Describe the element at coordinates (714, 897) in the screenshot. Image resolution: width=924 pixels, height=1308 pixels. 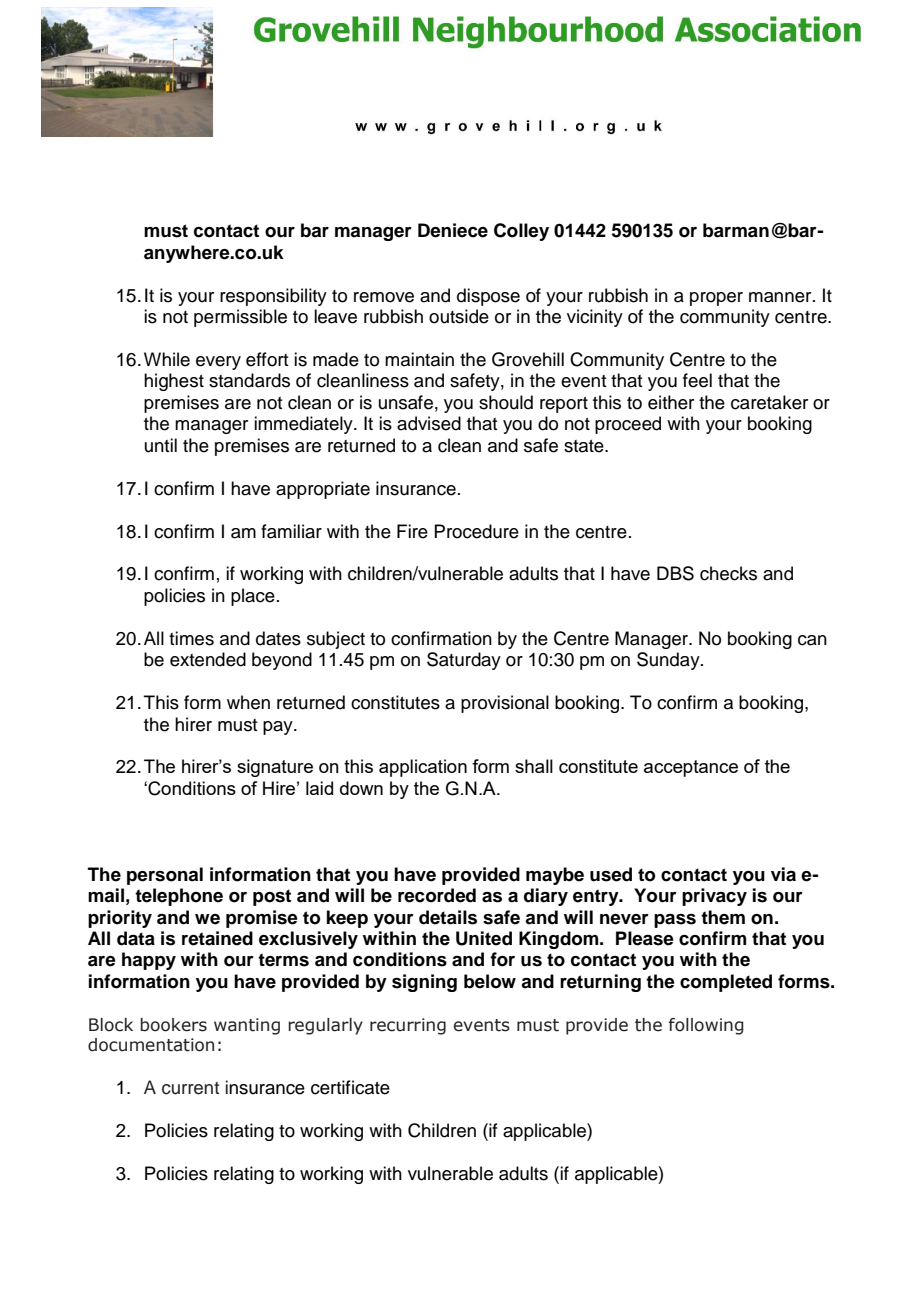
I see `privacy` at that location.
